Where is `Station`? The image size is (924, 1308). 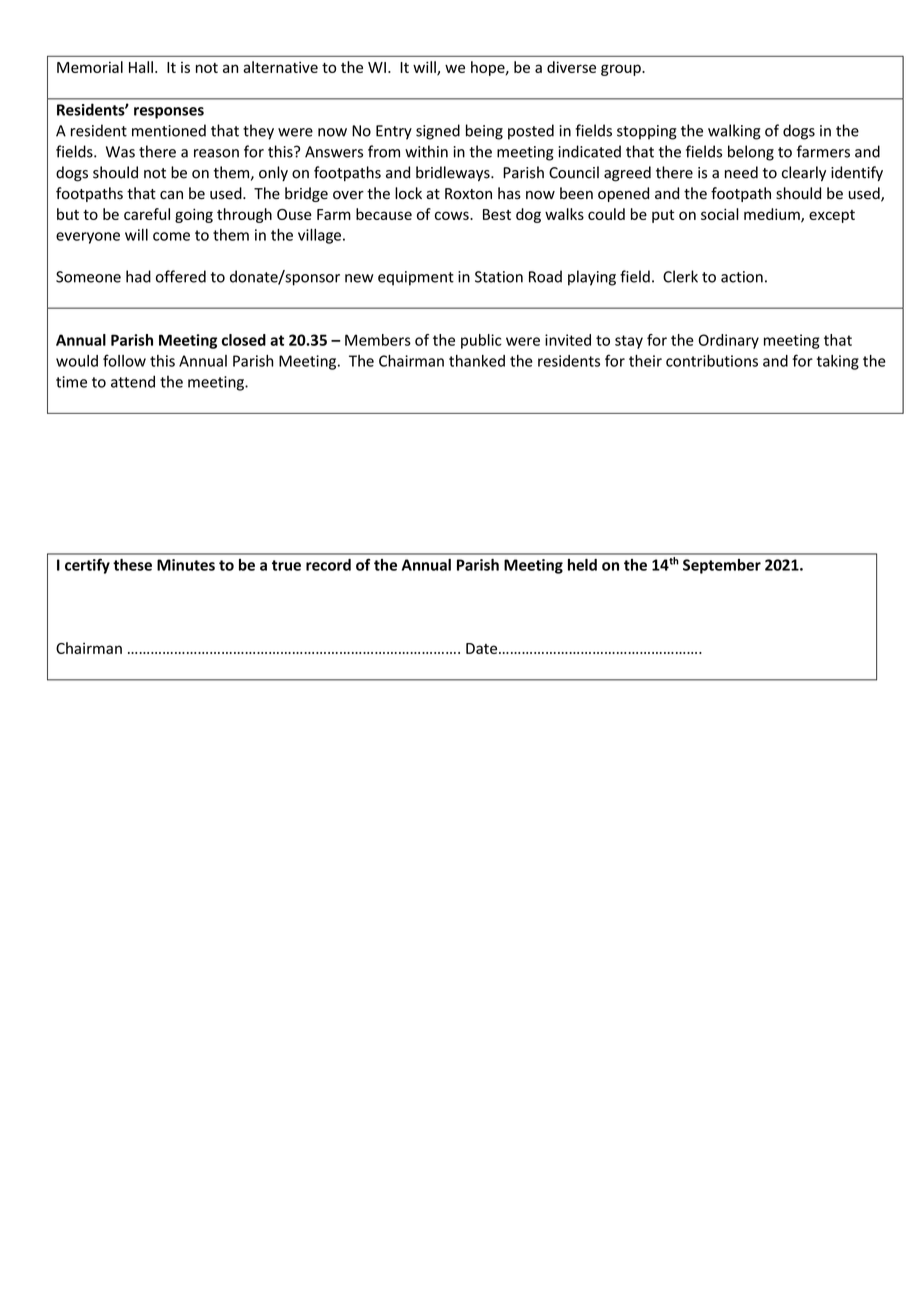 Station is located at coordinates (499, 277).
